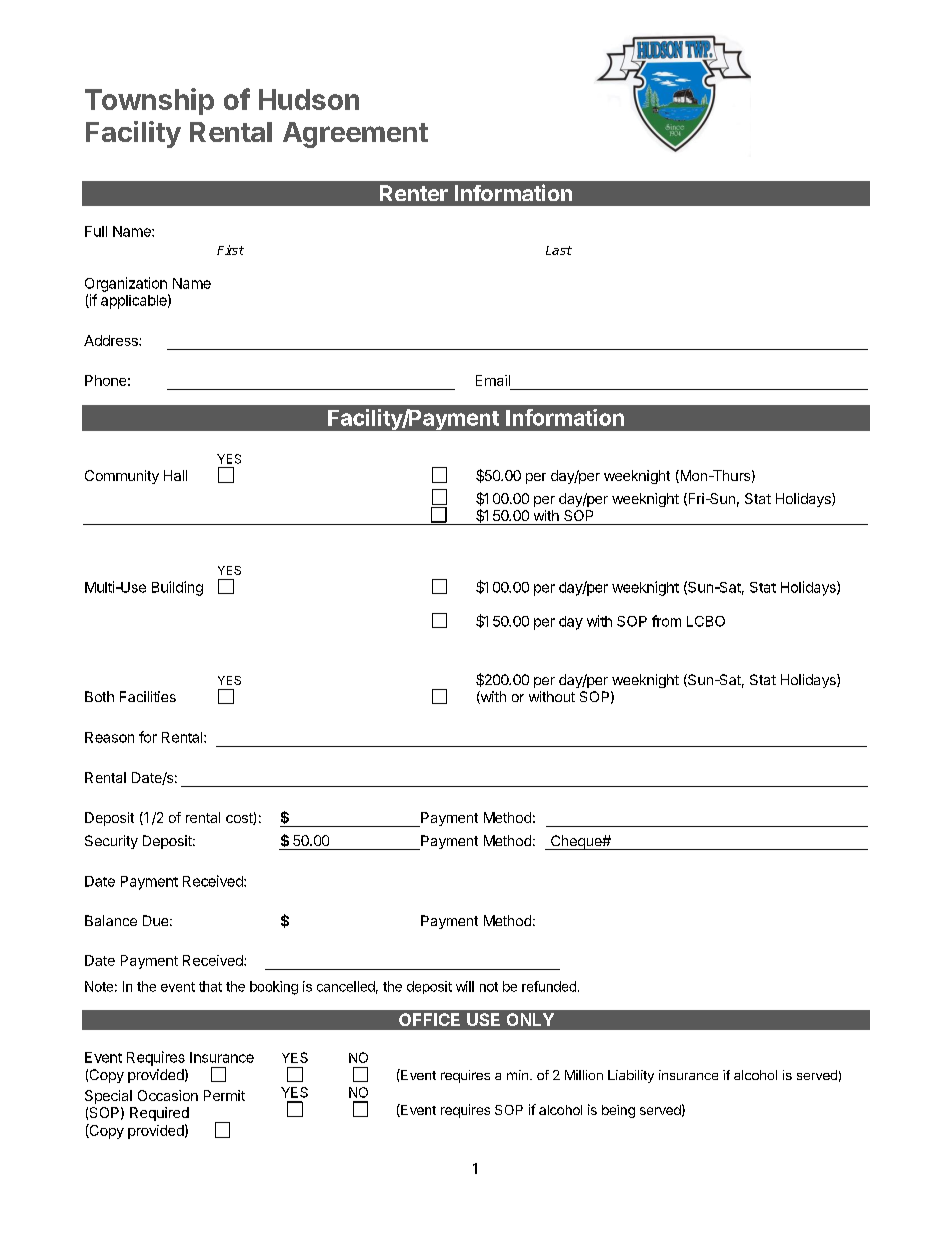 This document has height=1233, width=952. Describe the element at coordinates (493, 380) in the document. I see `Email` at that location.
